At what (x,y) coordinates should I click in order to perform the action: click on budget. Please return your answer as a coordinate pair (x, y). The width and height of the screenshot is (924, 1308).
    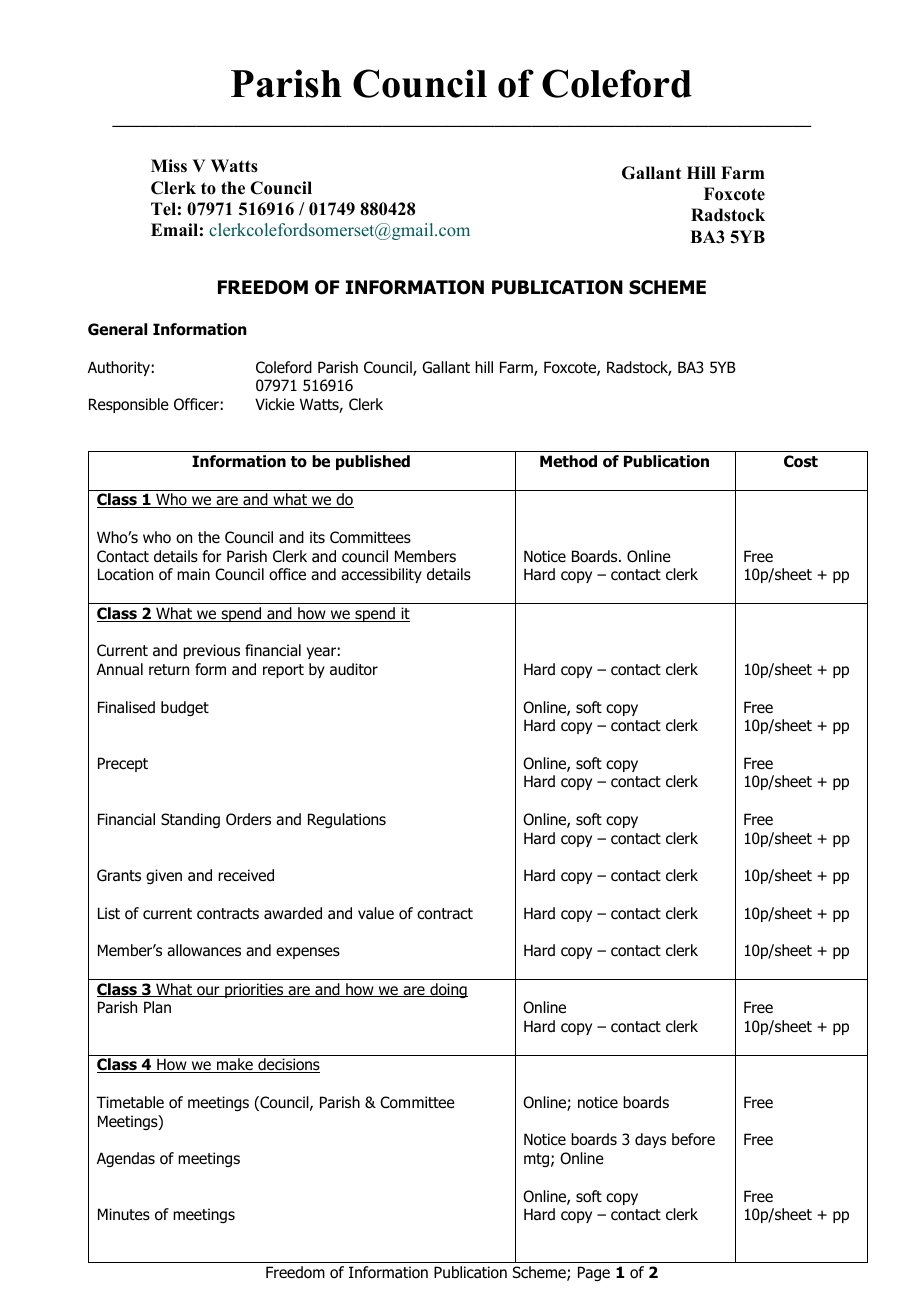
    Looking at the image, I should click on (185, 708).
